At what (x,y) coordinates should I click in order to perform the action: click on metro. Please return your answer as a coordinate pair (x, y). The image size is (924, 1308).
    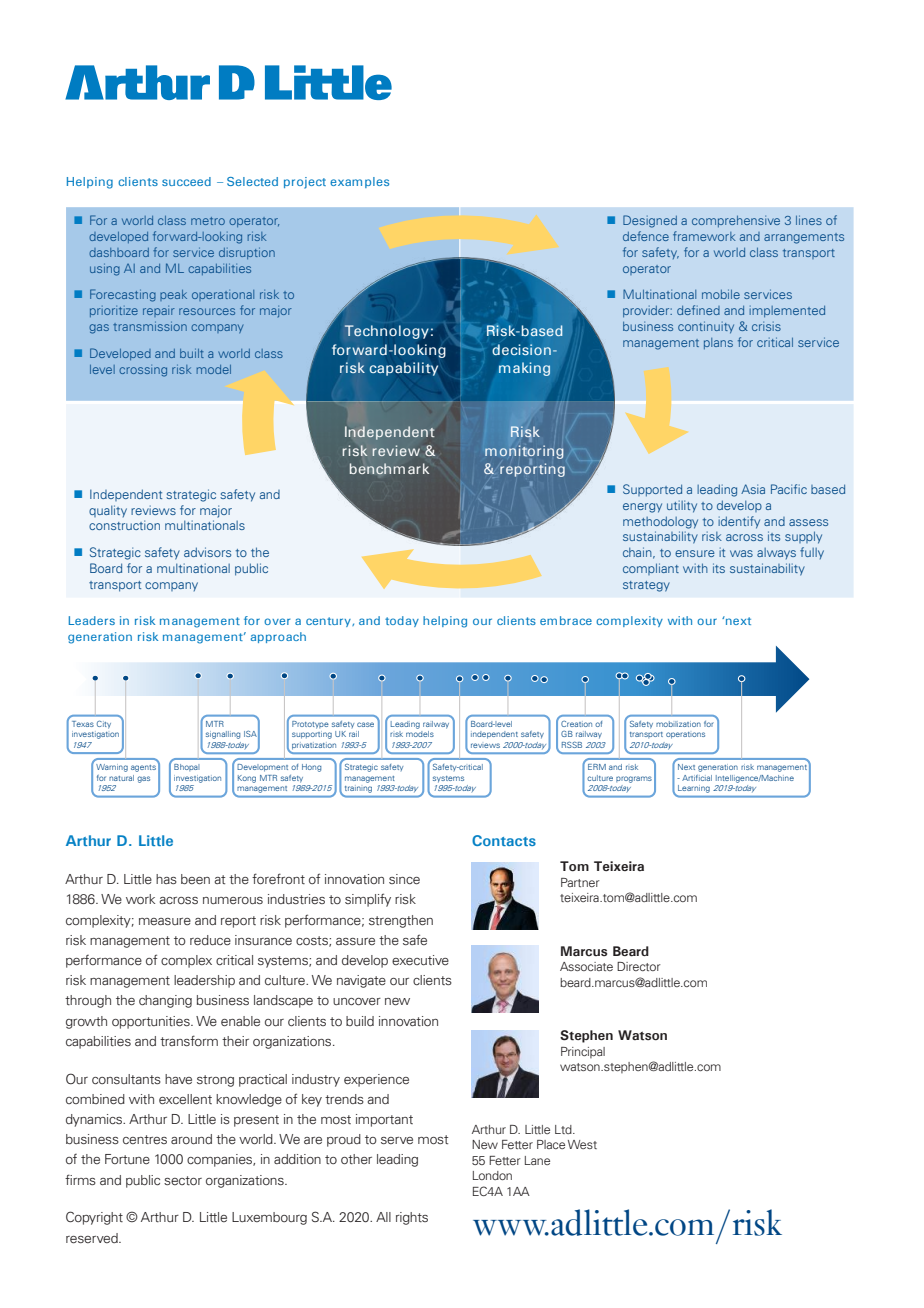
    Looking at the image, I should click on (208, 221).
